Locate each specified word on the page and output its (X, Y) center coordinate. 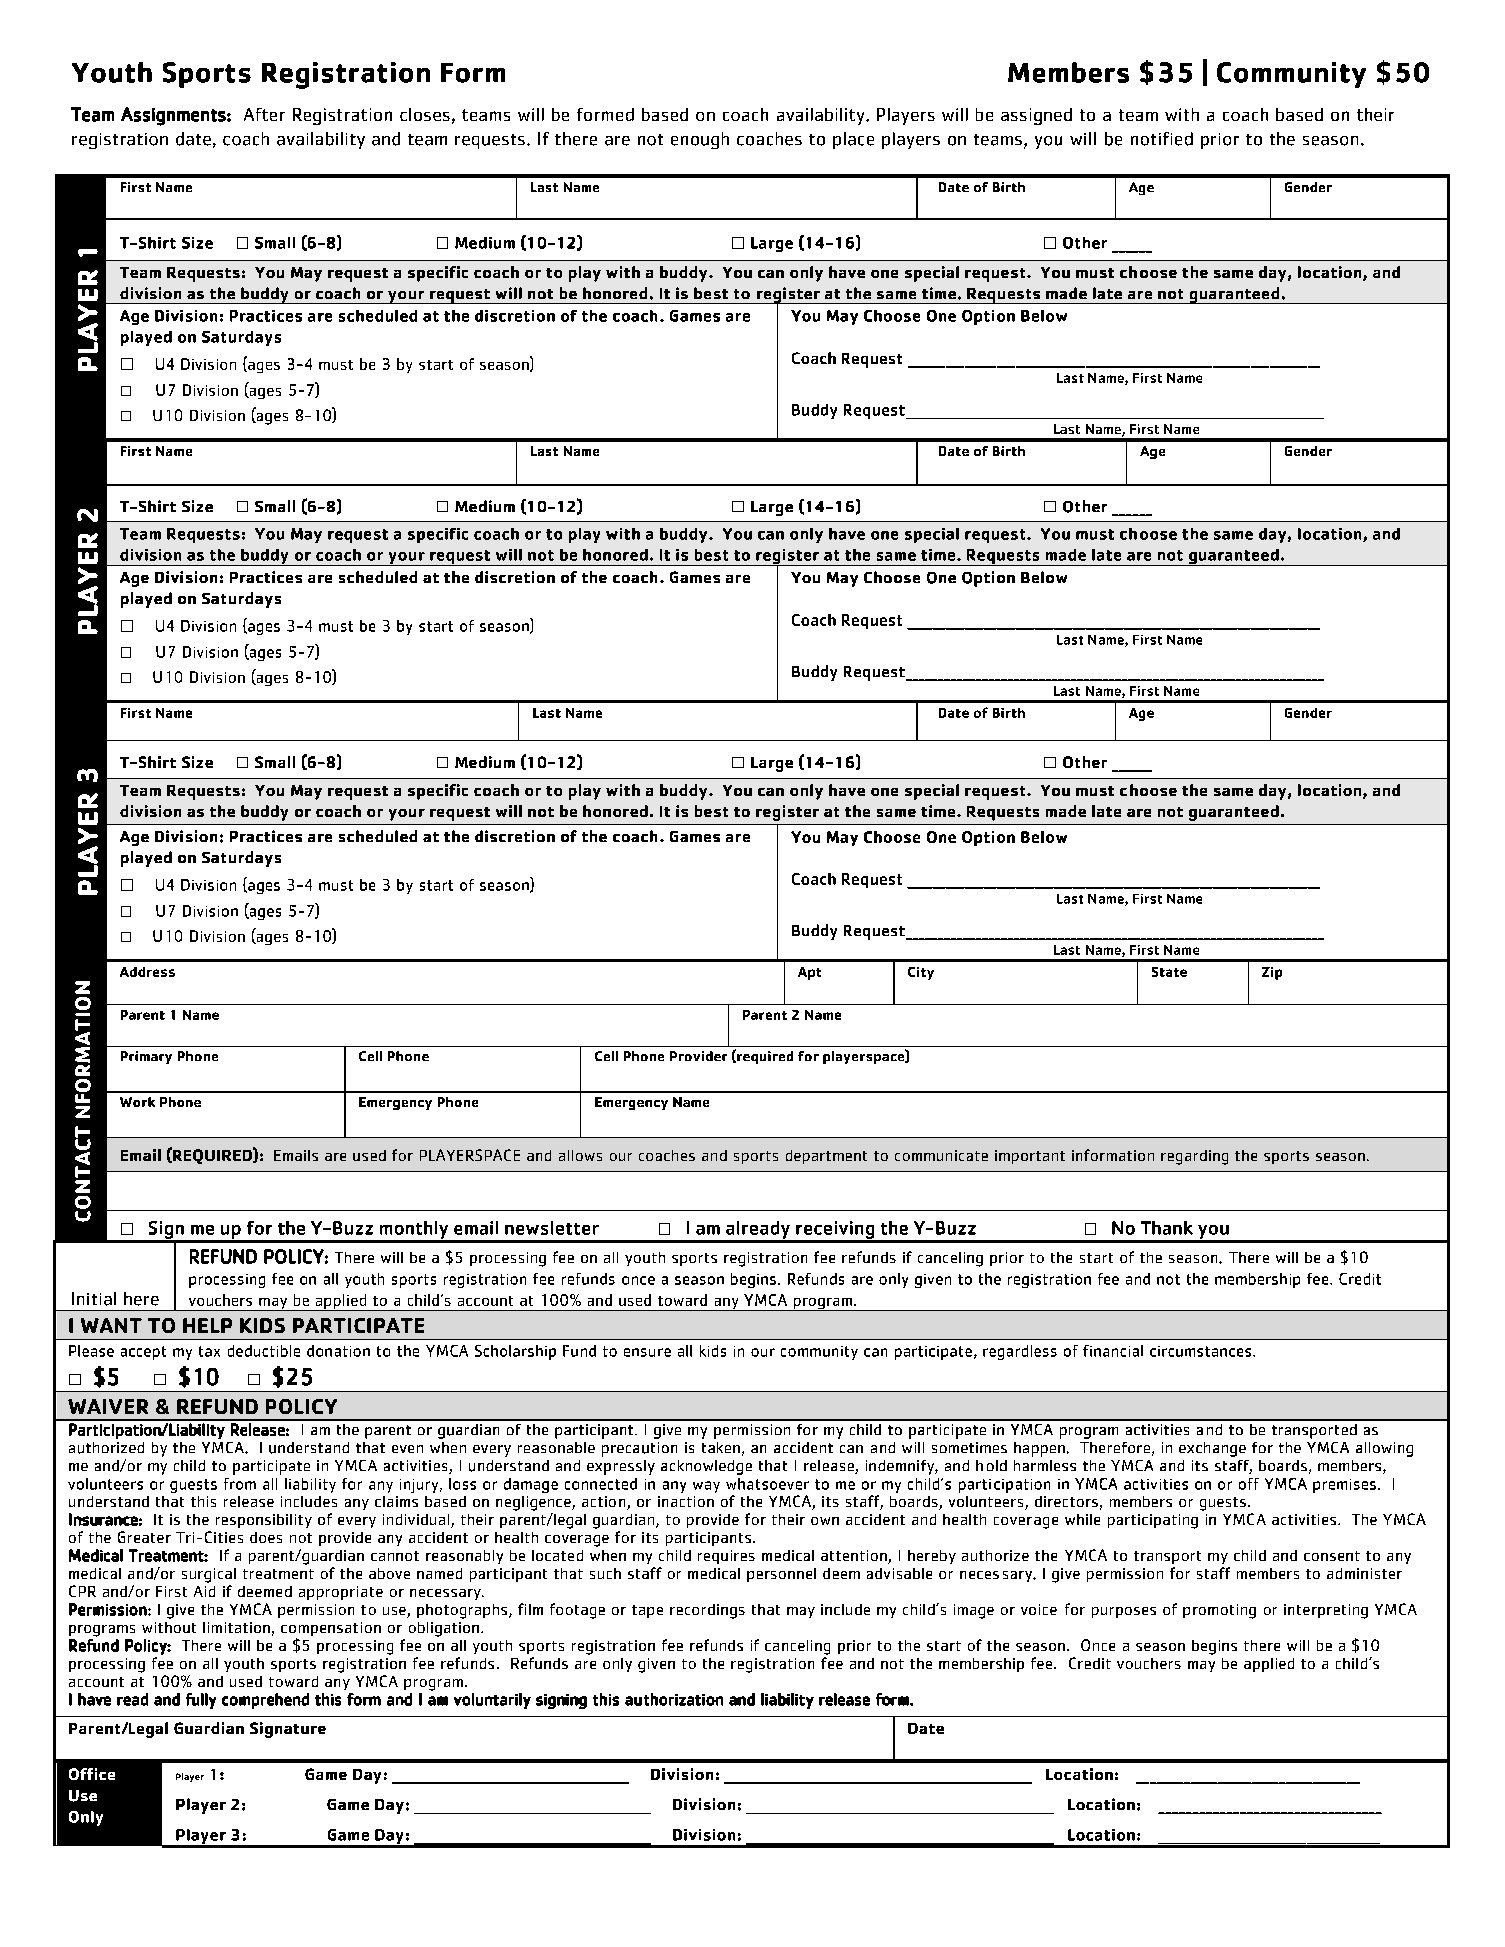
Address (147, 972)
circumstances (1202, 1351)
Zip (1272, 973)
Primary (146, 1057)
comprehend (265, 1701)
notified (1162, 139)
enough (700, 140)
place (853, 140)
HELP (207, 1325)
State (1169, 972)
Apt (809, 973)
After (264, 114)
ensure (647, 1352)
